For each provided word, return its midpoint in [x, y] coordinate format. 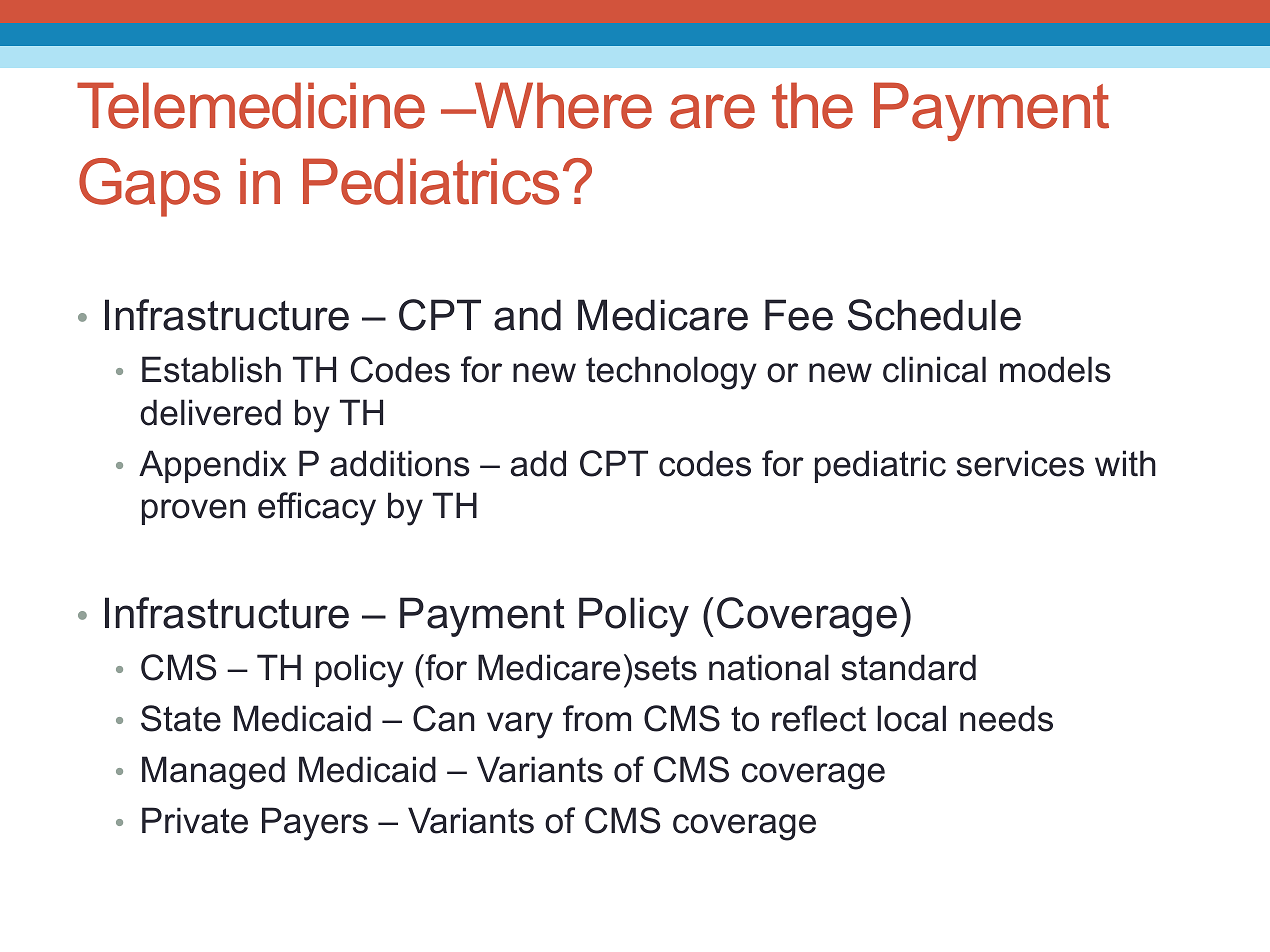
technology [671, 373]
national [769, 667]
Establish [211, 369]
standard [909, 667]
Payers [315, 824]
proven [194, 512]
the [812, 105]
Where [562, 105]
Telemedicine [251, 105]
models [1055, 369]
